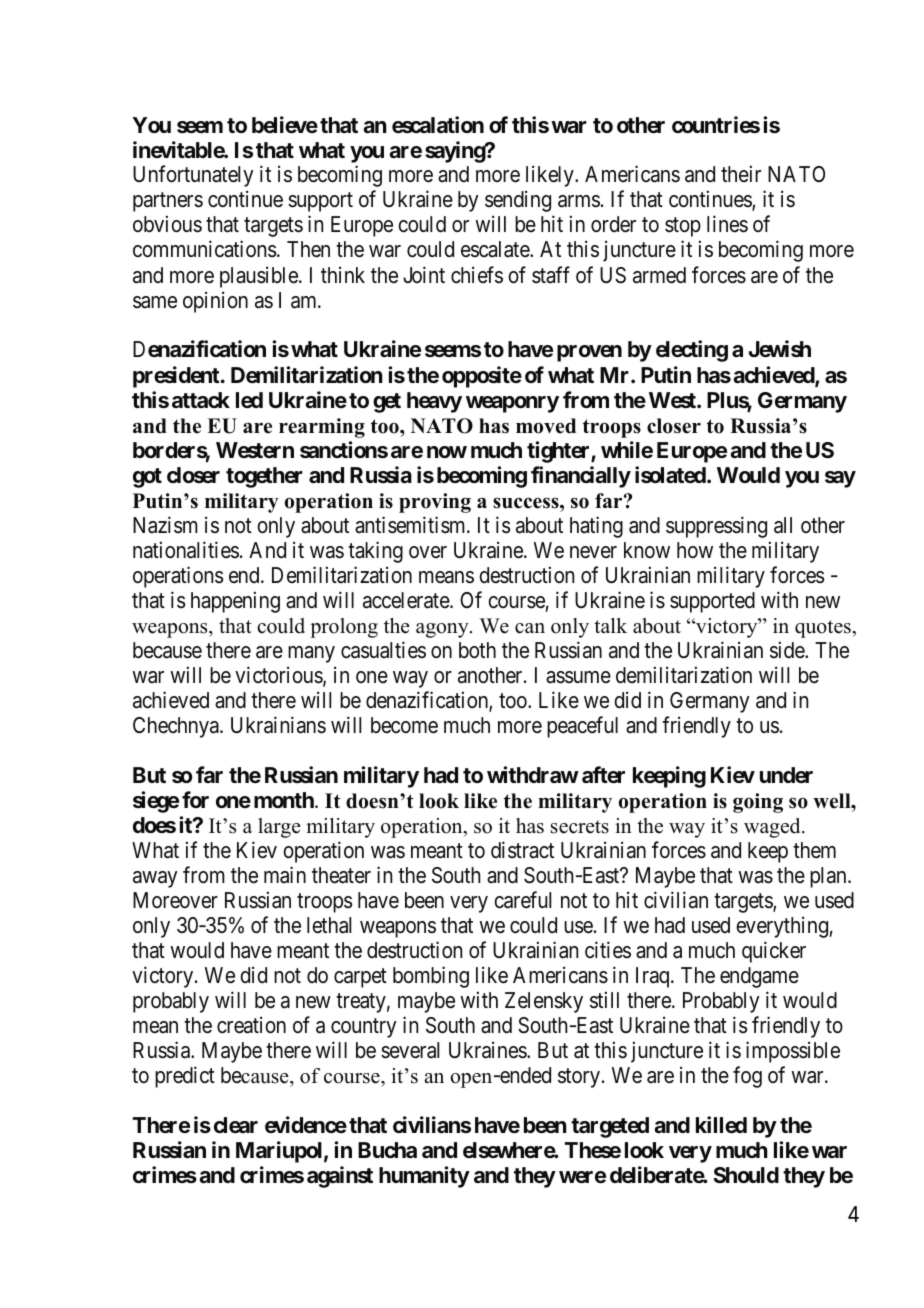 Image resolution: width=924 pixels, height=1308 pixels. I want to click on their, so click(741, 174).
